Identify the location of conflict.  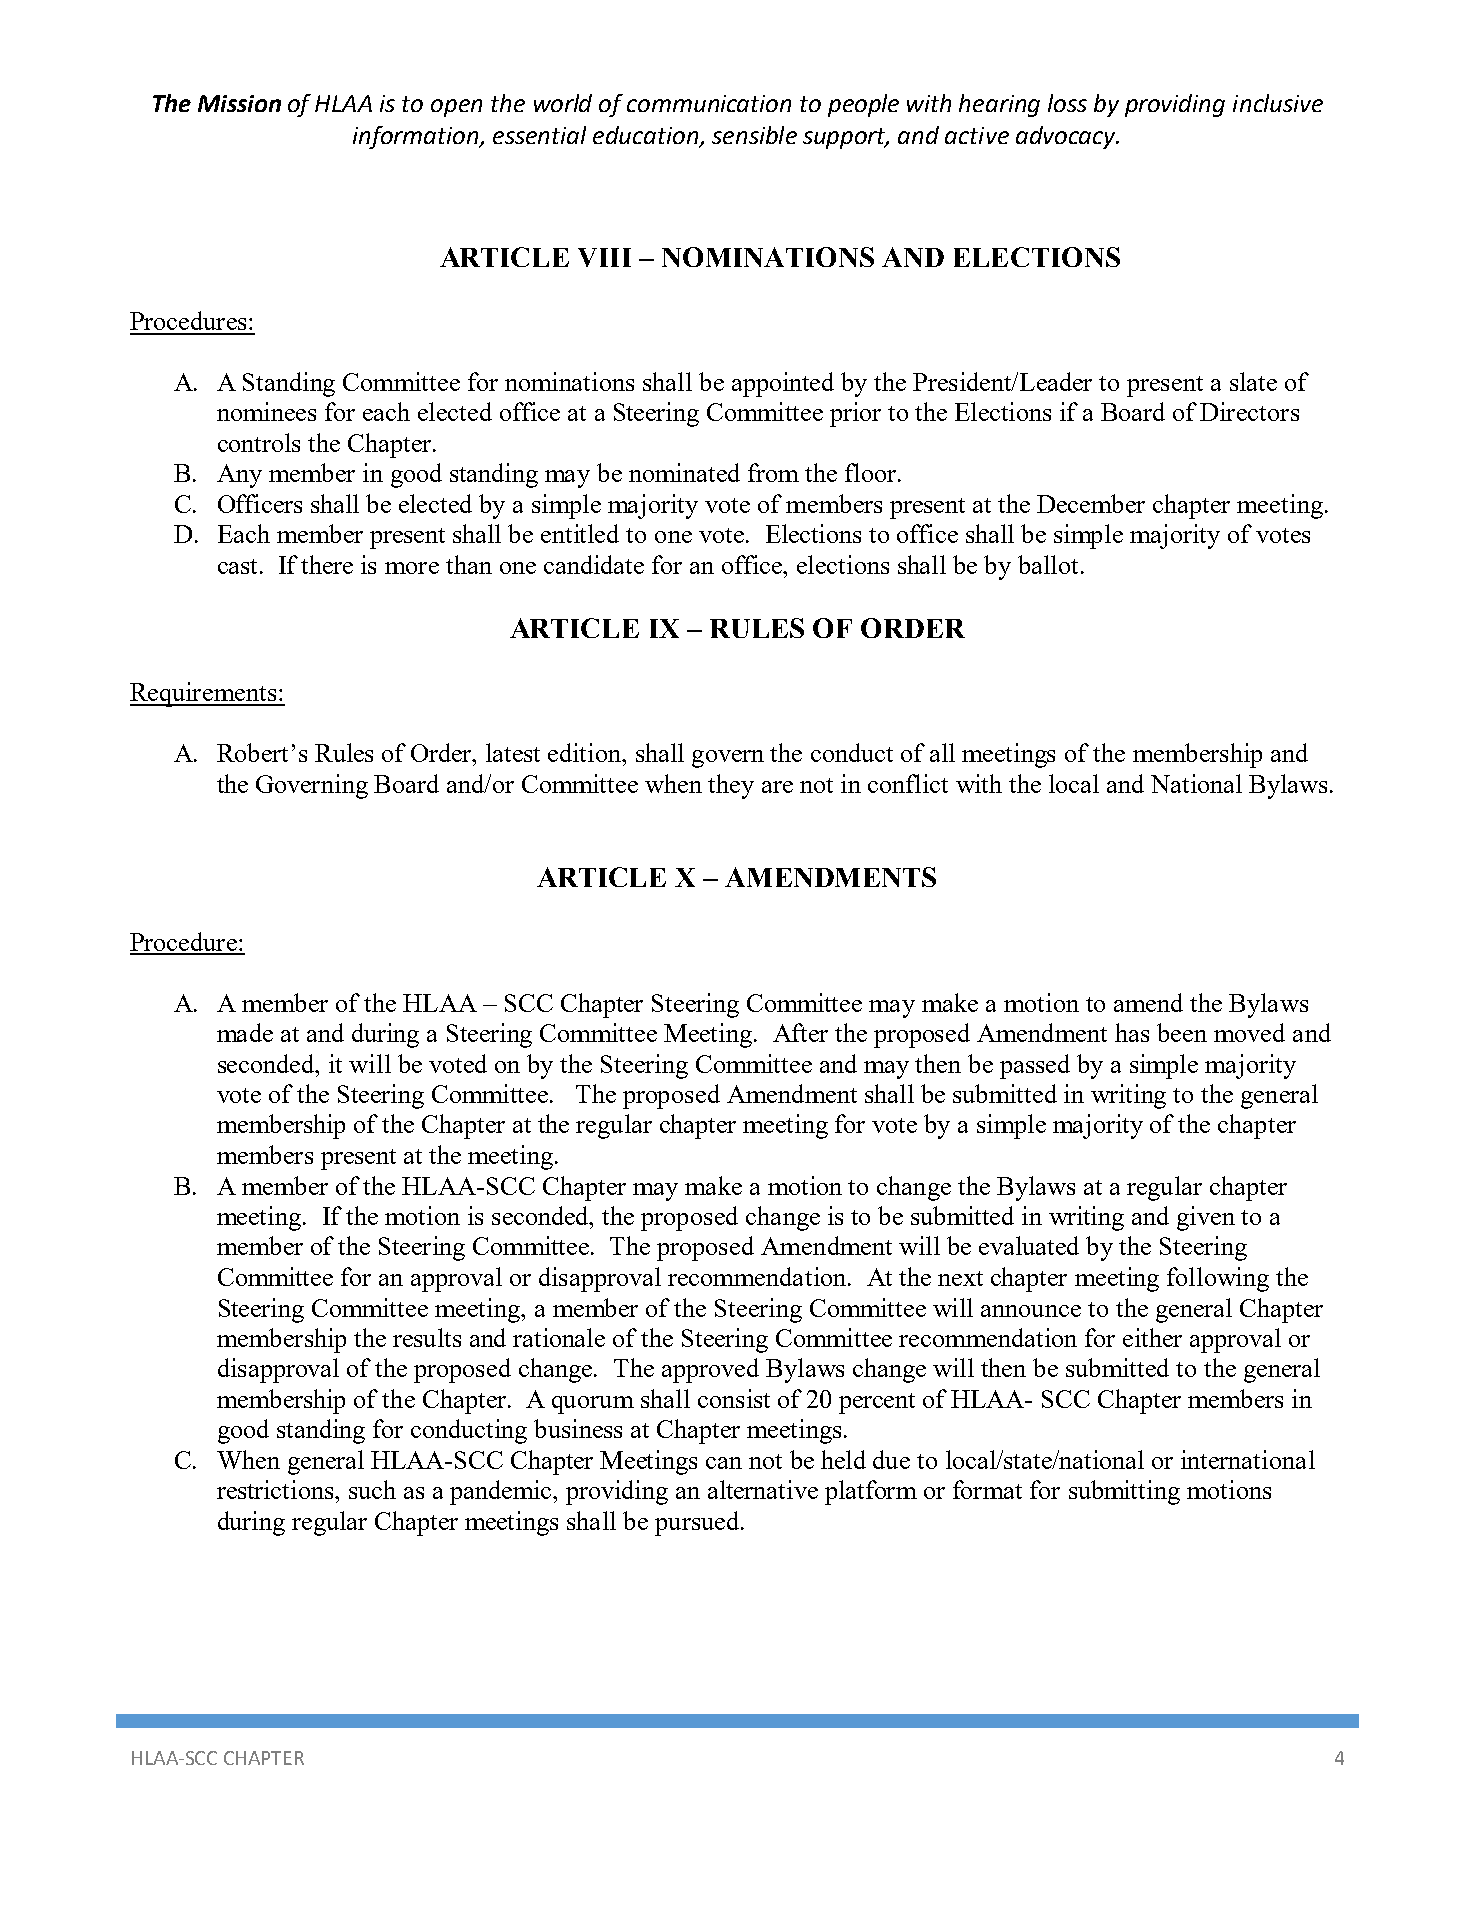
(908, 783).
